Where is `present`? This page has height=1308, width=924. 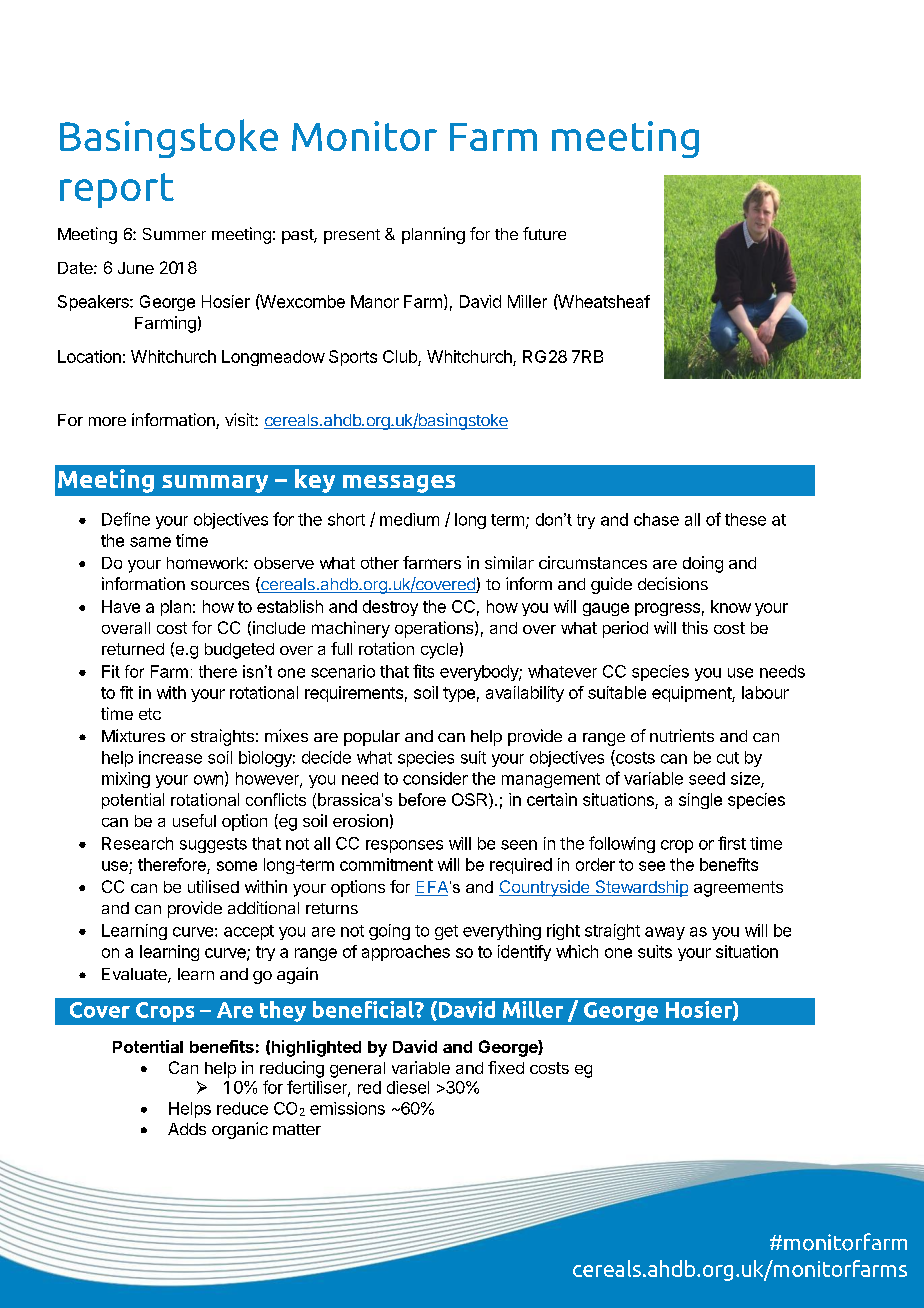 present is located at coordinates (352, 236).
